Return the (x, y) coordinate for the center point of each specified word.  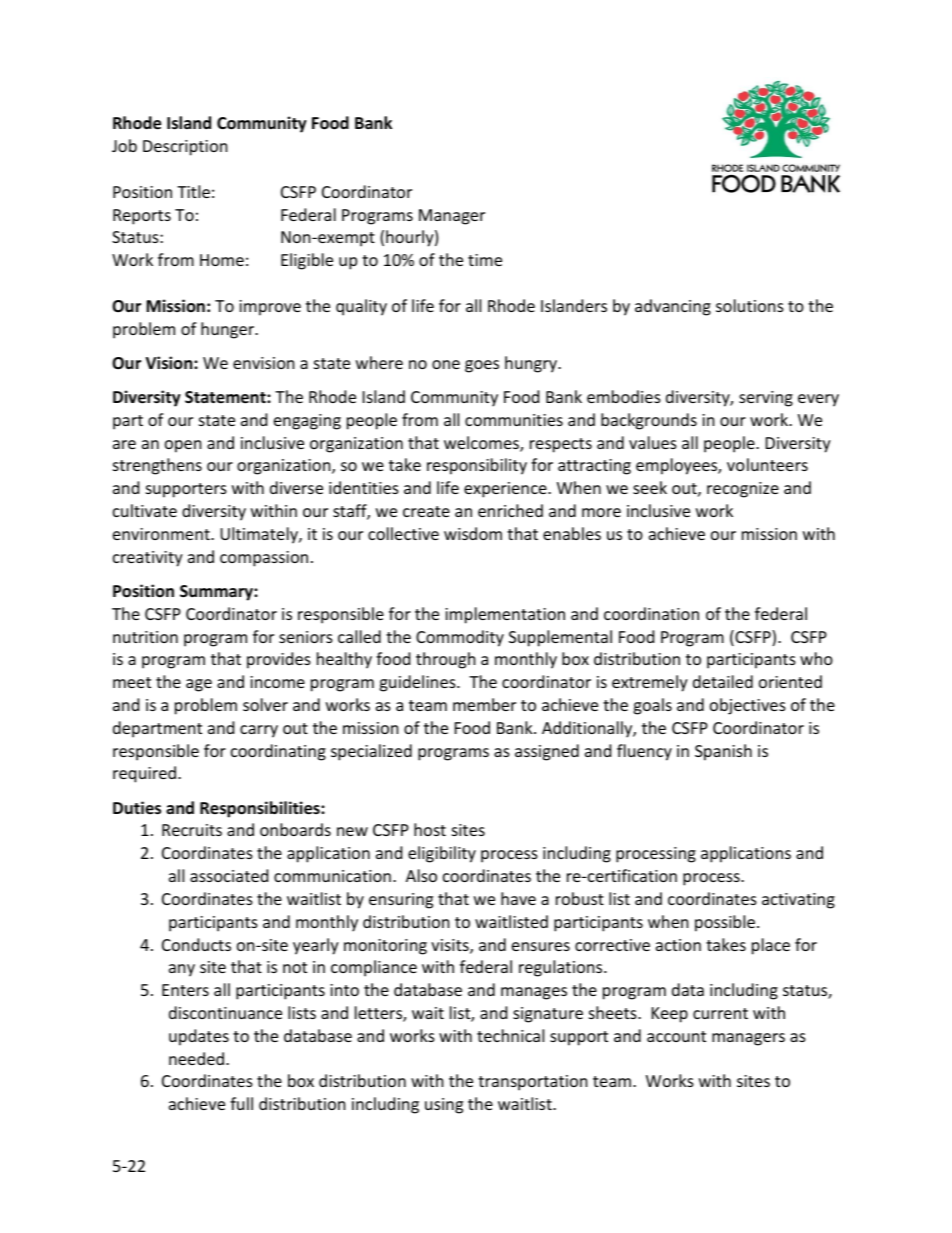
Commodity (460, 638)
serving (766, 399)
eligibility (442, 854)
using (444, 1106)
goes (482, 366)
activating (798, 901)
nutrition (145, 637)
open (183, 446)
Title (193, 191)
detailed (723, 681)
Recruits (192, 830)
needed (196, 1058)
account (676, 1036)
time (485, 260)
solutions (750, 305)
